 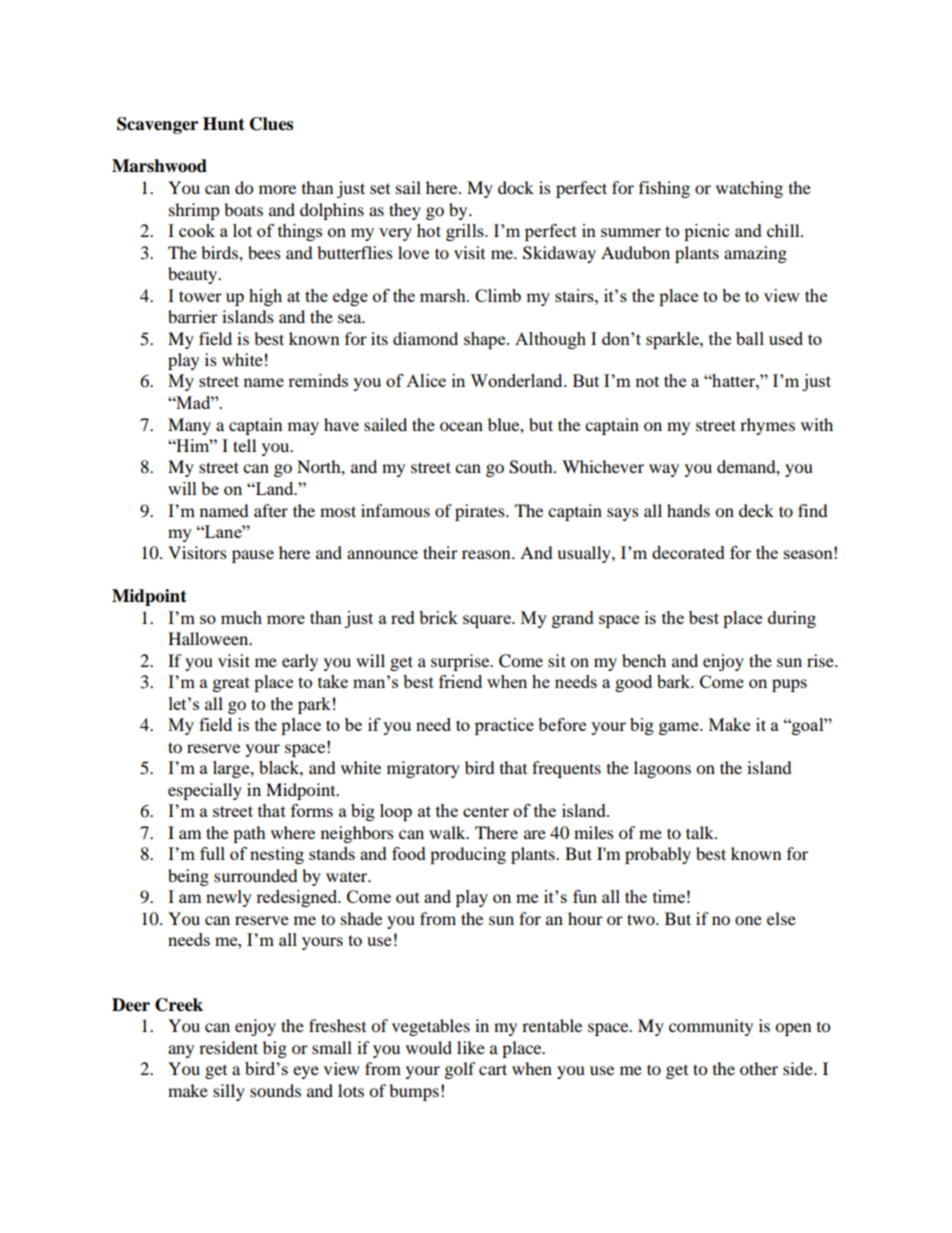 What do you see at coordinates (792, 619) in the image?
I see `during` at bounding box center [792, 619].
